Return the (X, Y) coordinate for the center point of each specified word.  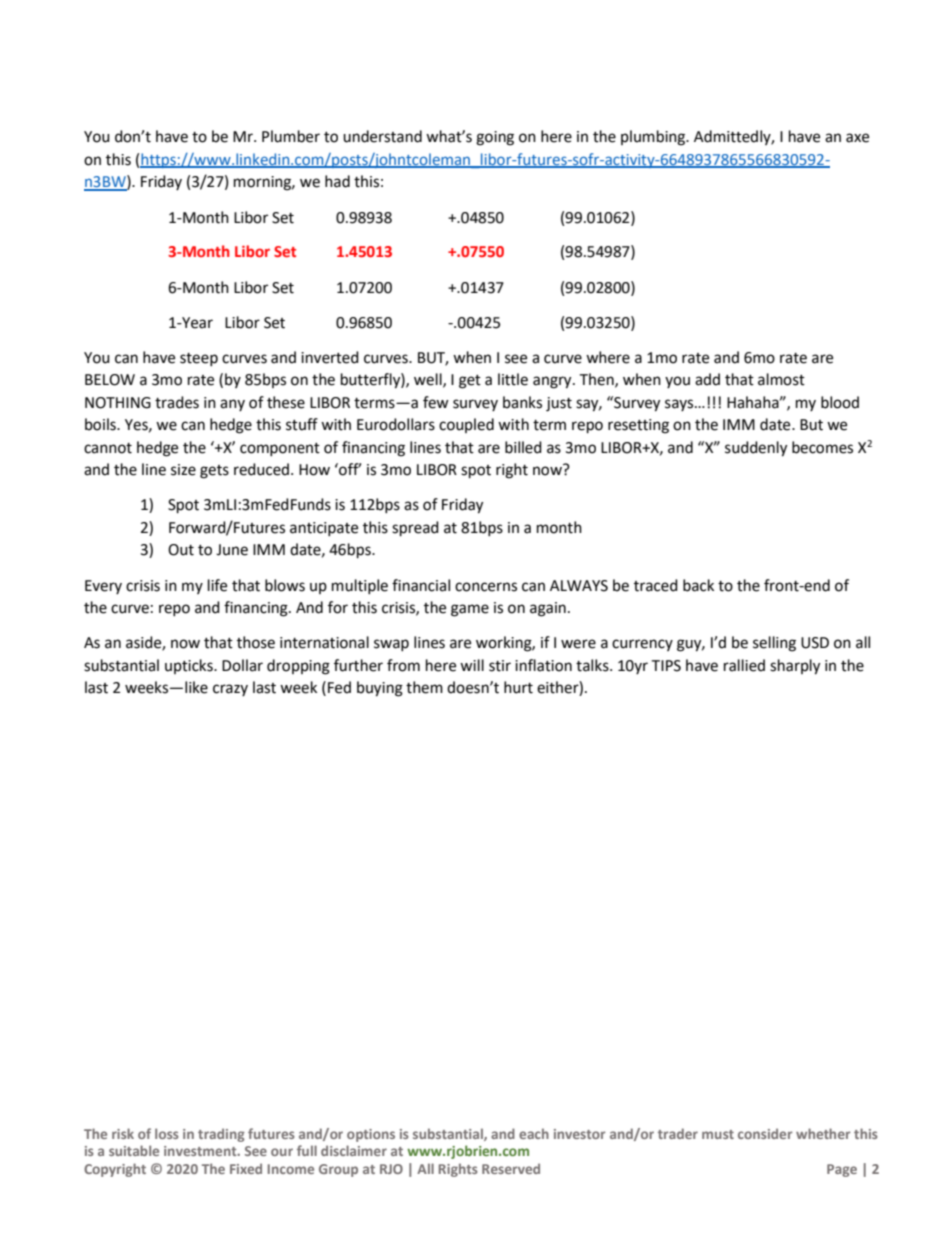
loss (167, 1133)
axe (857, 138)
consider (765, 1133)
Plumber (291, 136)
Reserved (511, 1168)
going (495, 138)
